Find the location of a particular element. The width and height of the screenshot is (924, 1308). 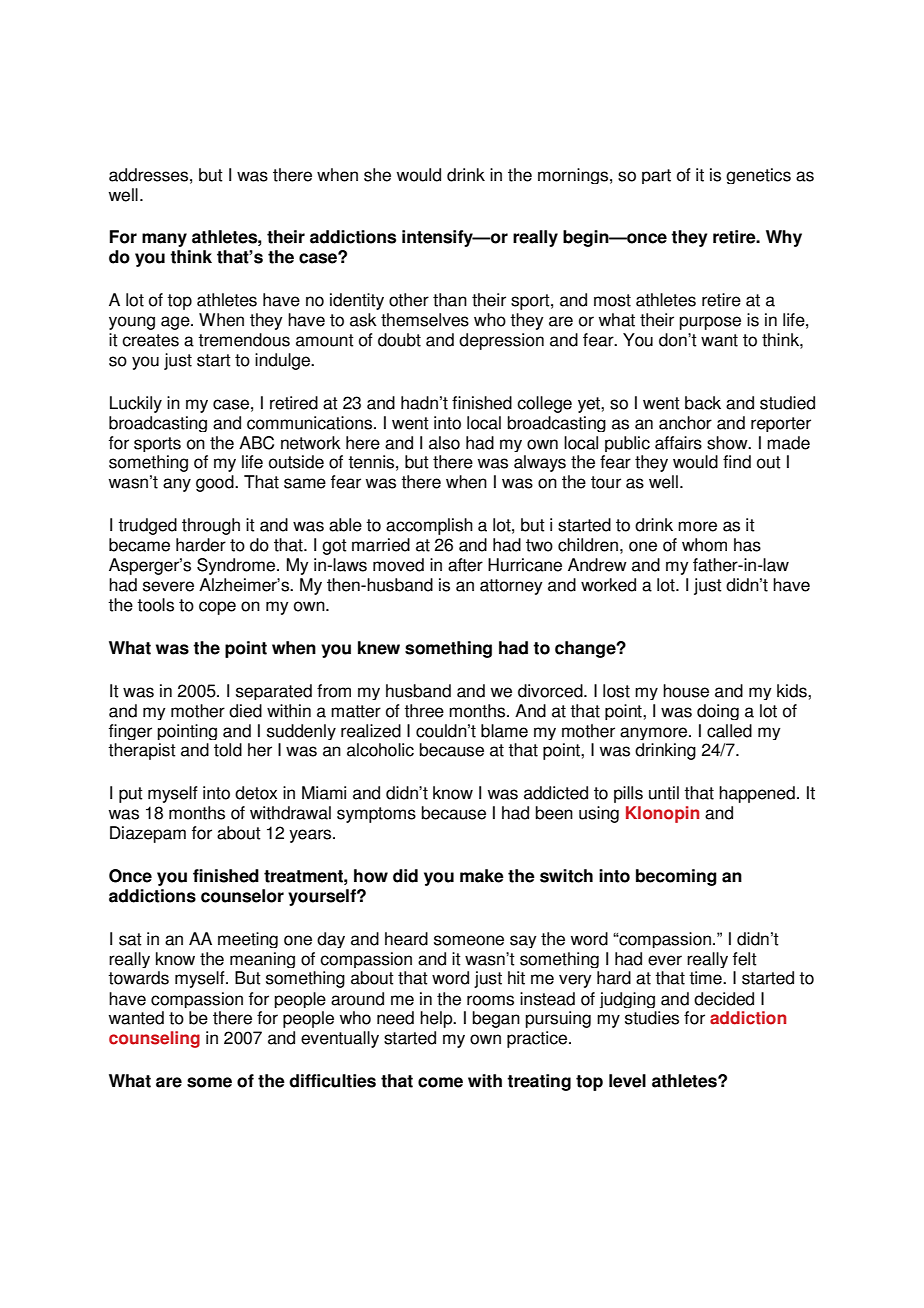

many is located at coordinates (164, 240).
